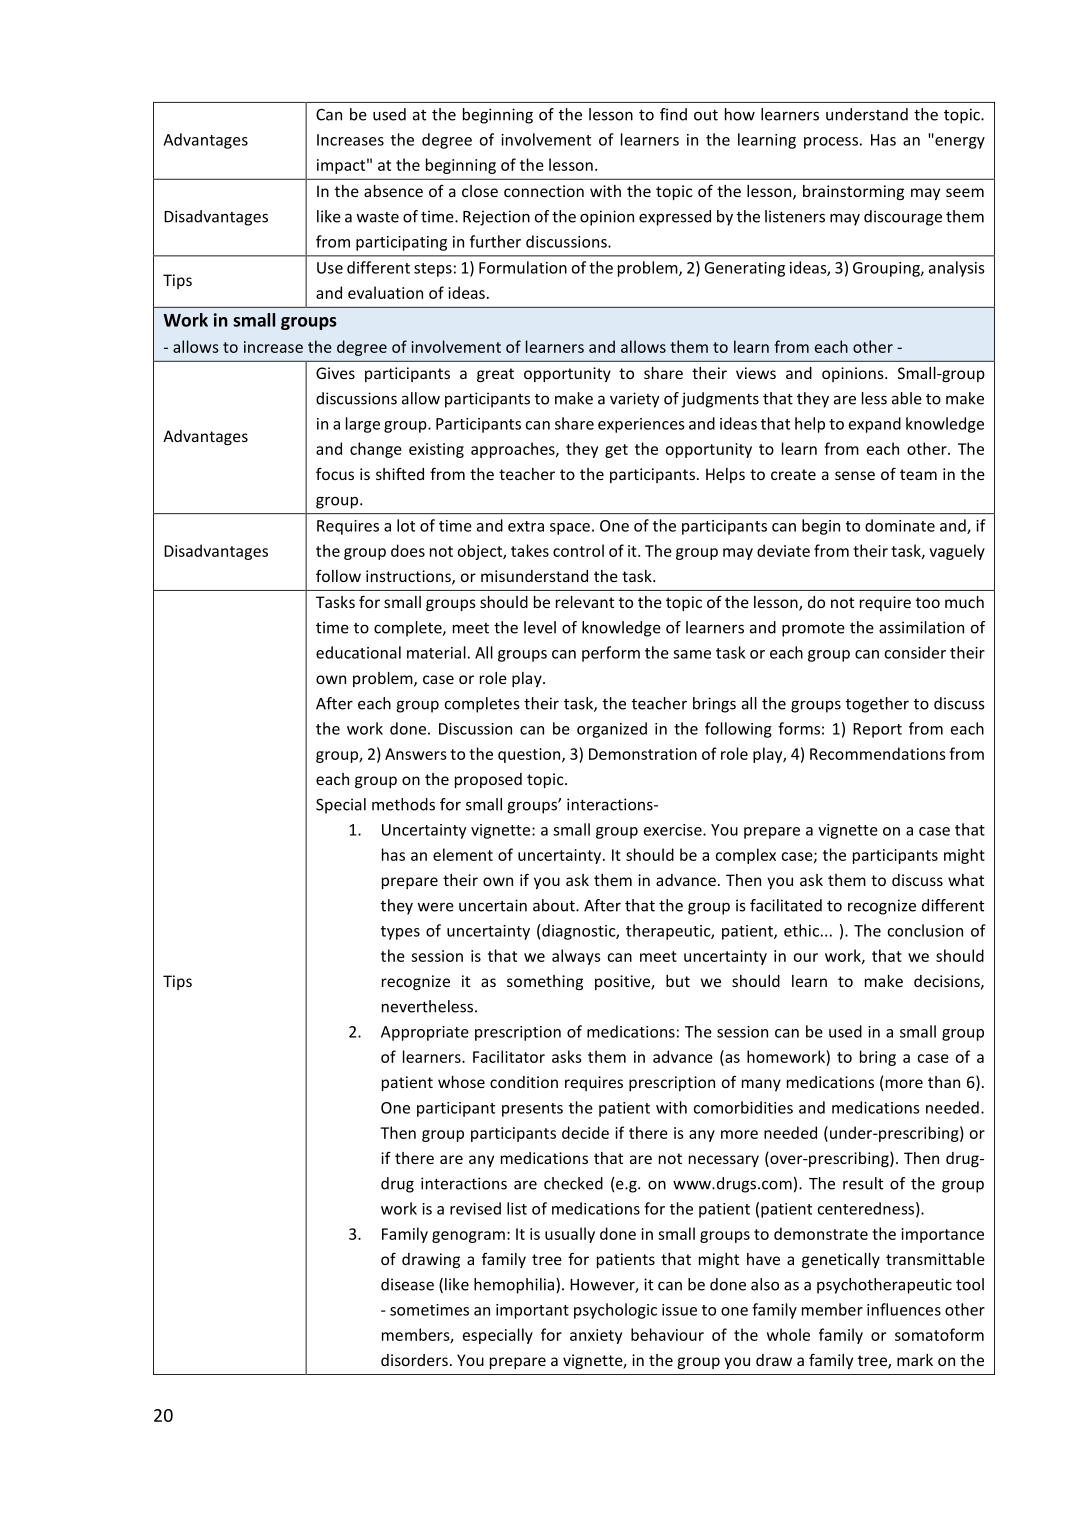 This screenshot has width=1071, height=1515. I want to click on find, so click(673, 114).
